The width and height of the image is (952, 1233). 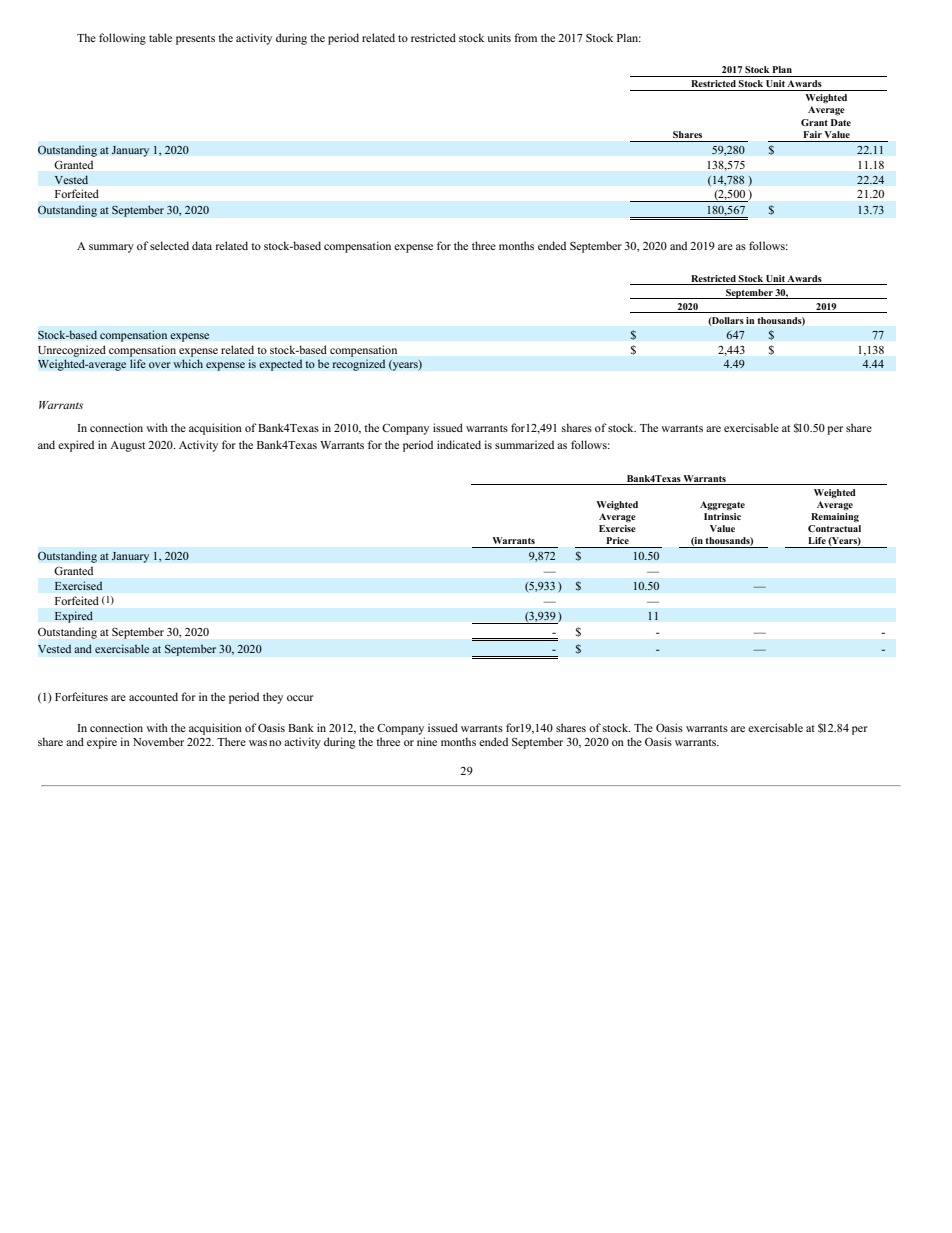 I want to click on presents, so click(x=195, y=40).
